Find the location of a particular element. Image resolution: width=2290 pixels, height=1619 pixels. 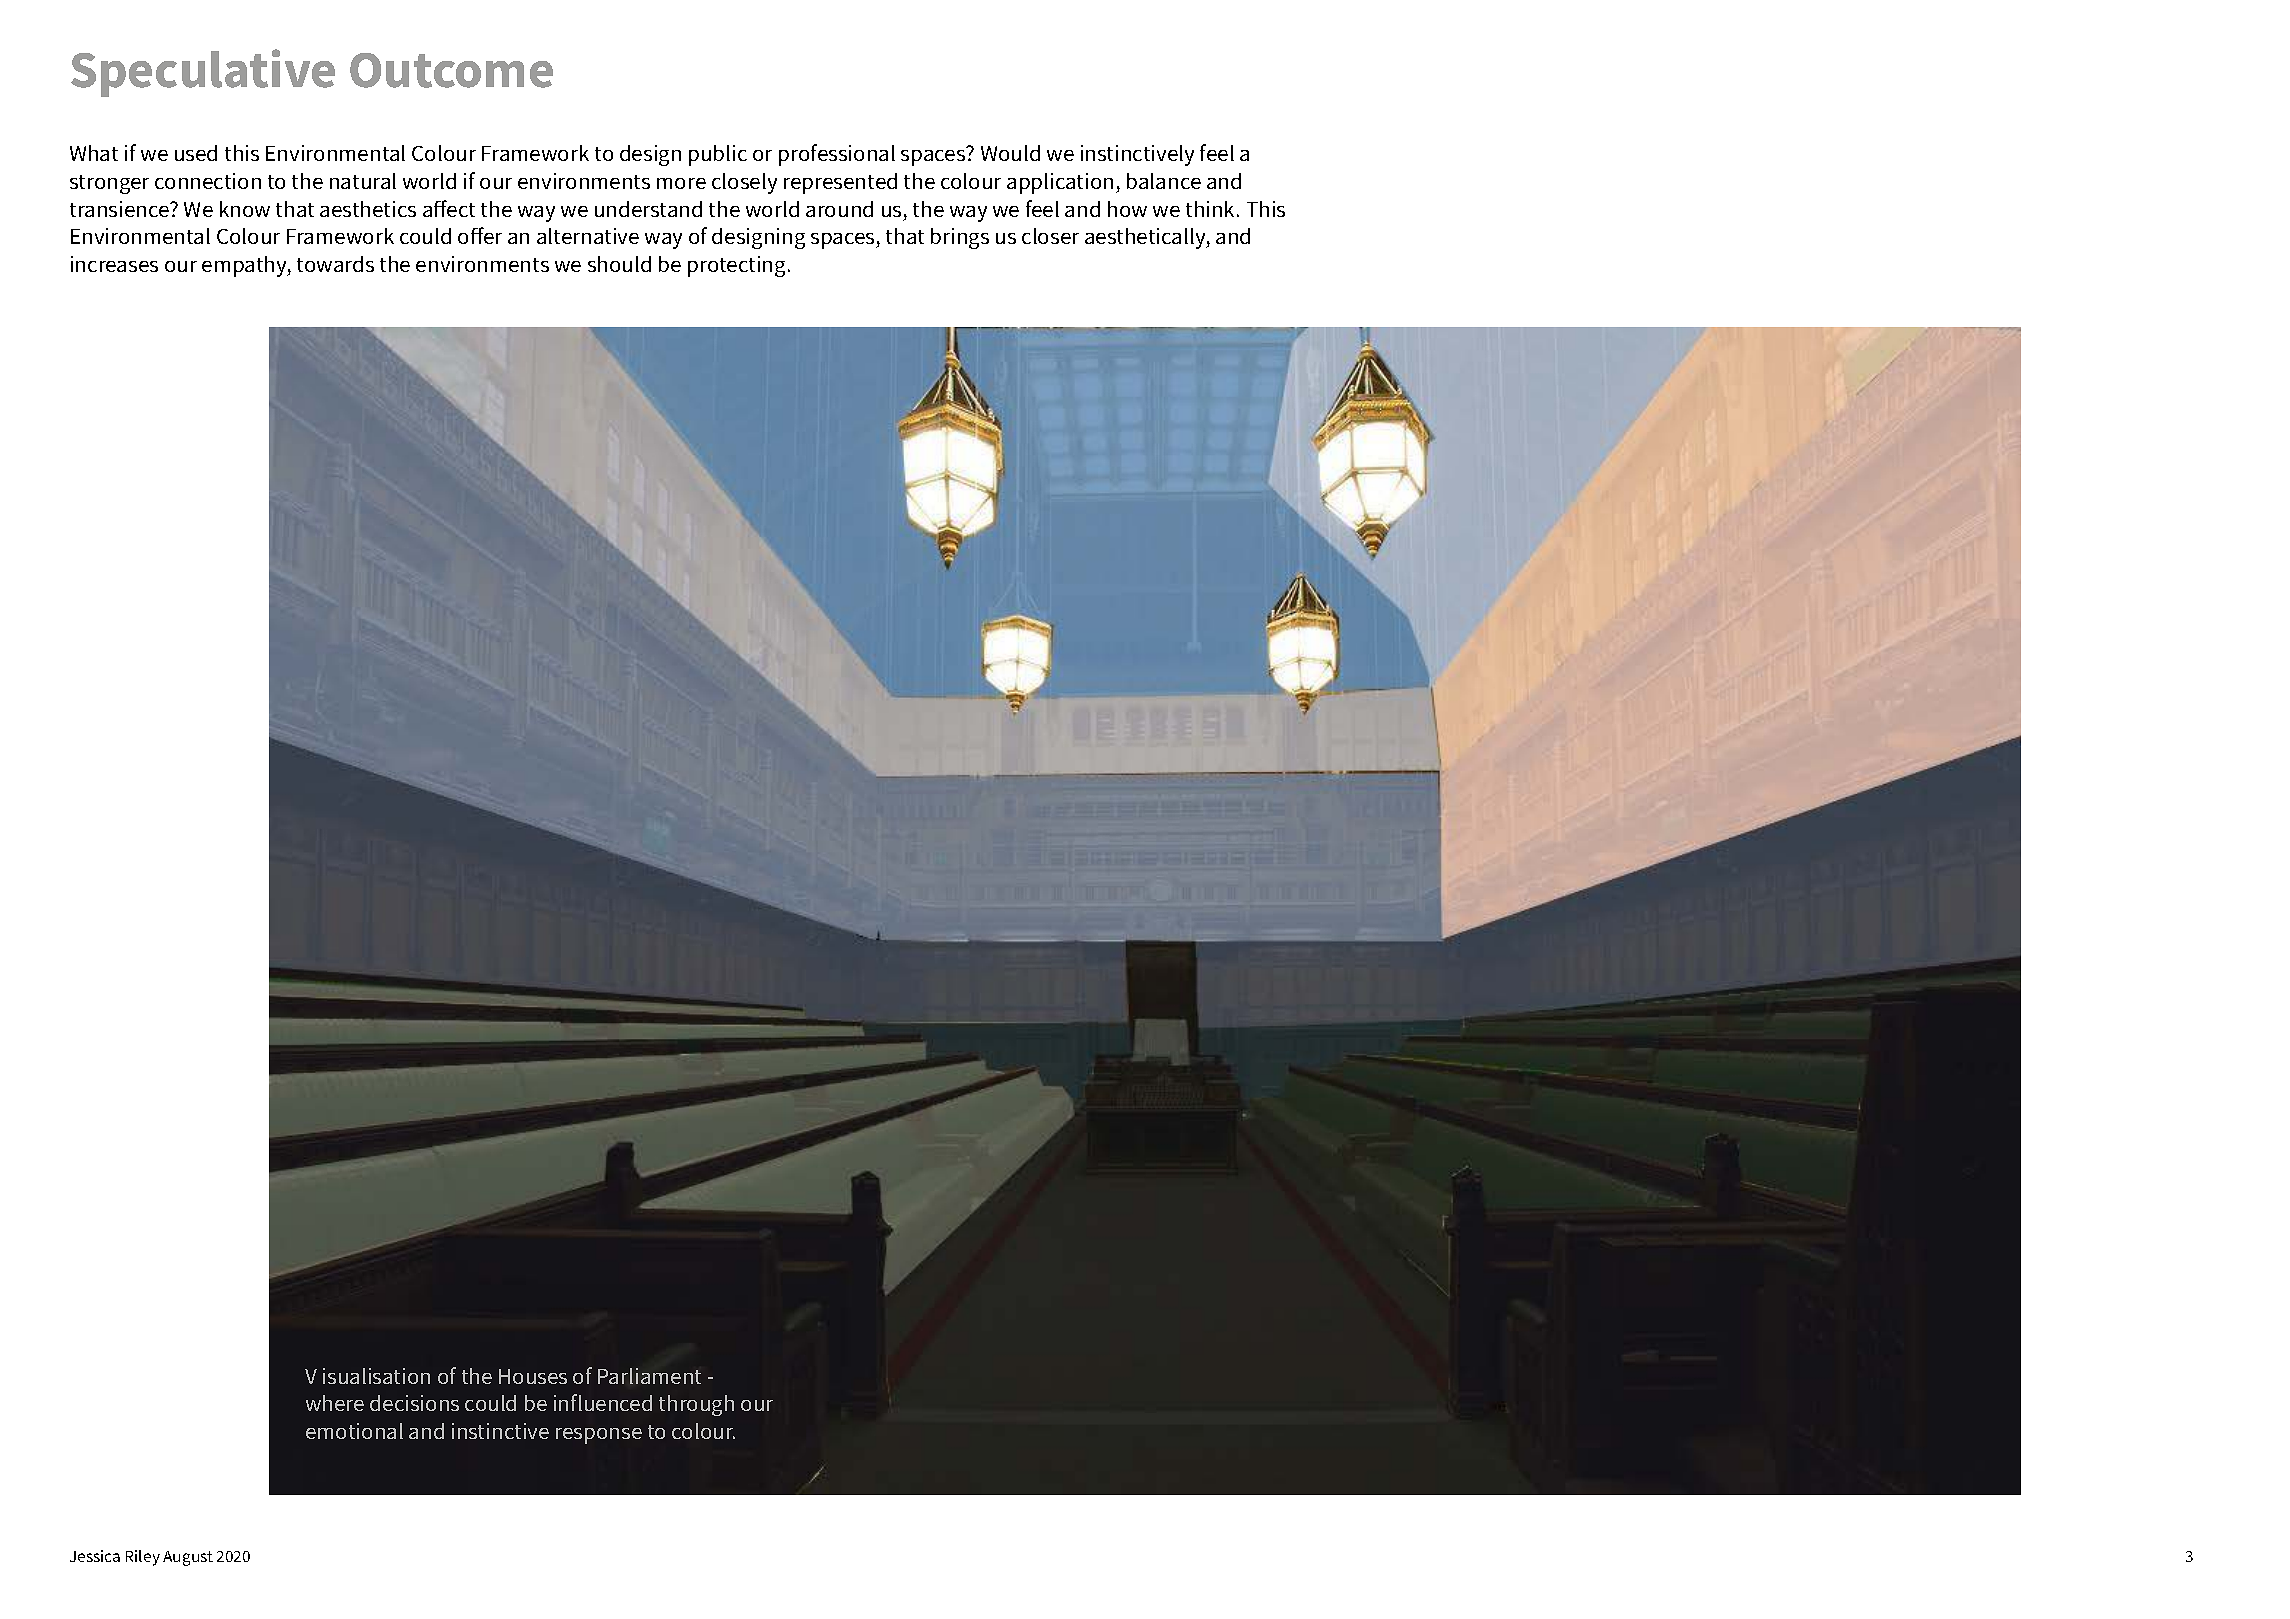

through is located at coordinates (696, 1405).
